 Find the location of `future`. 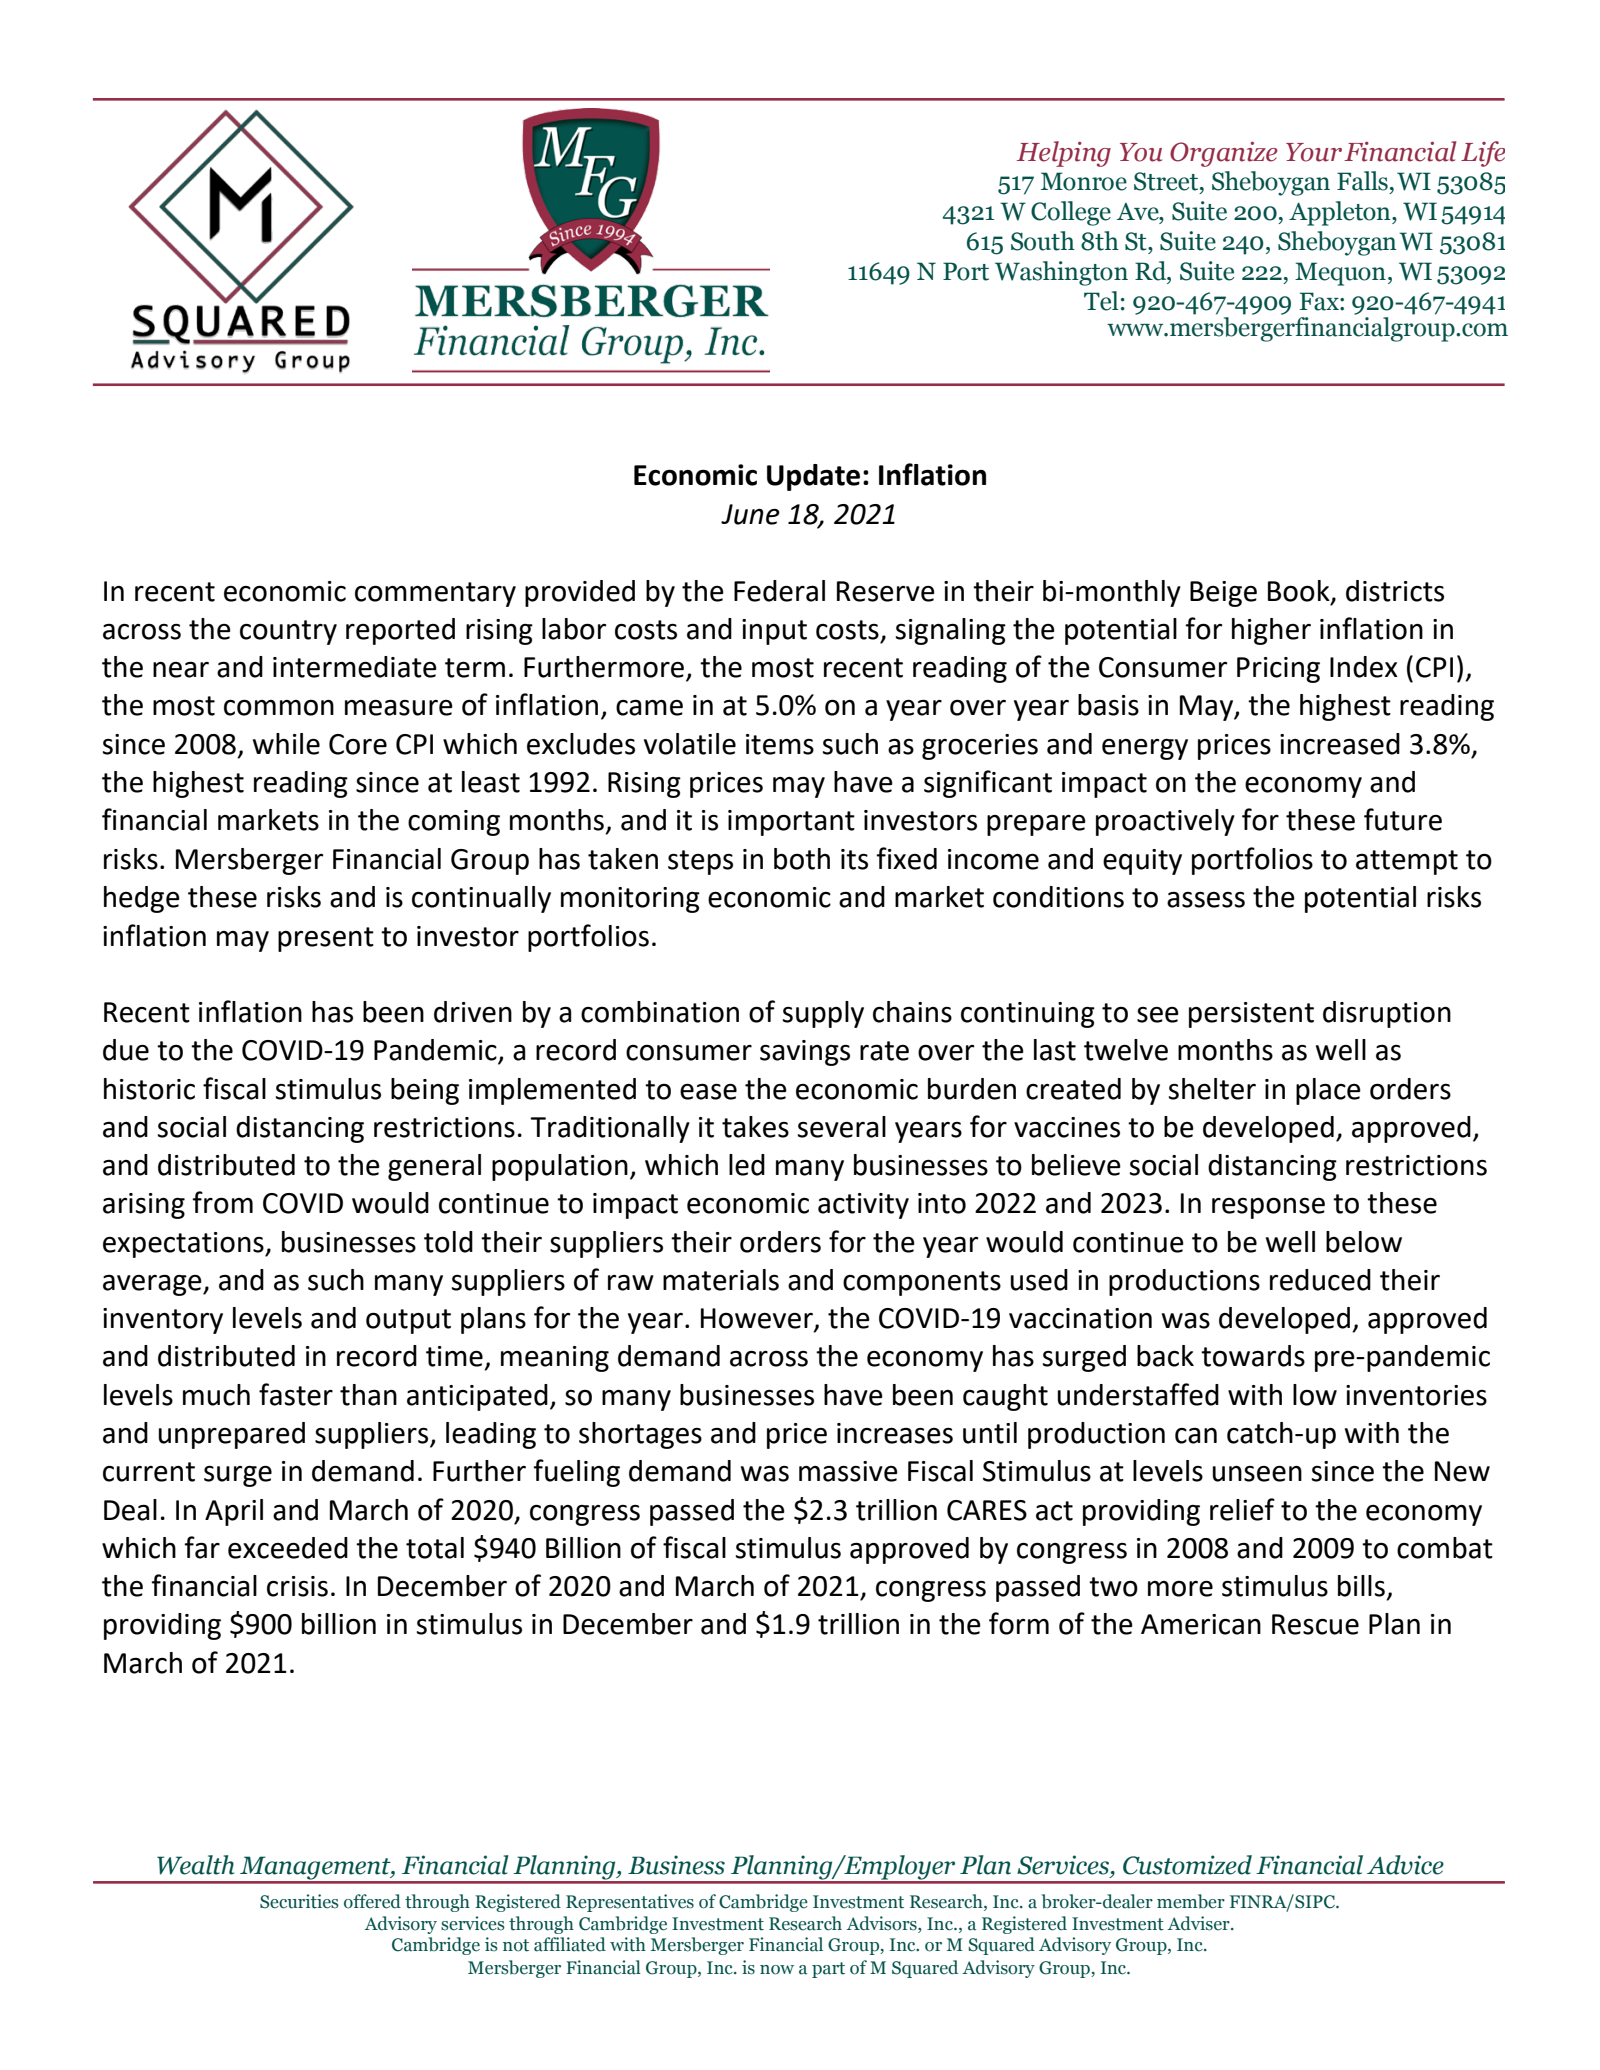

future is located at coordinates (1403, 819).
